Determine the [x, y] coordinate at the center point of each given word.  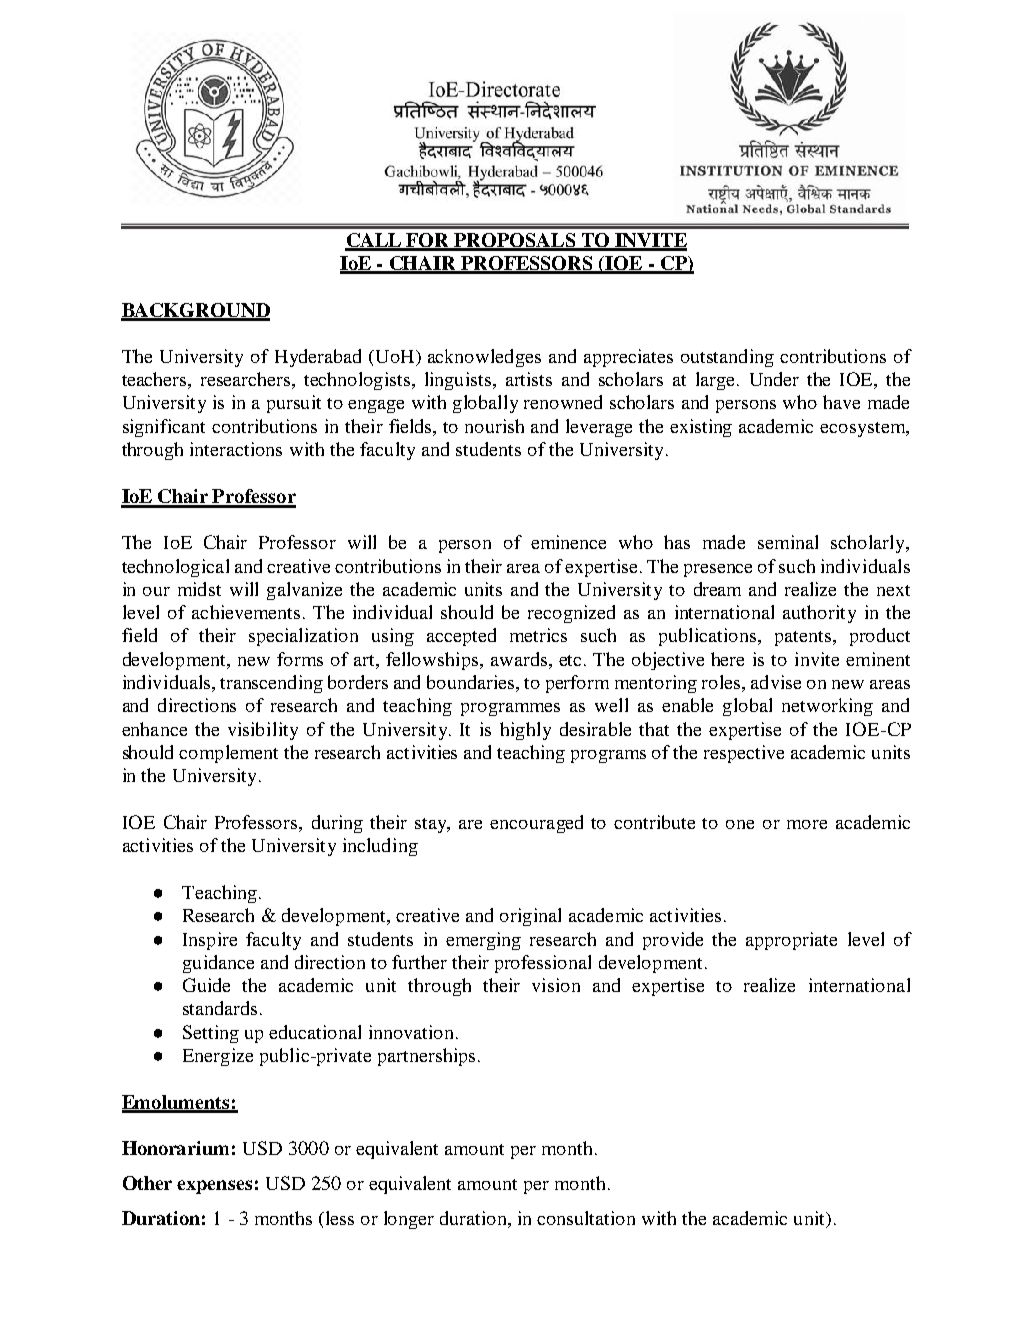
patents [804, 638]
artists [529, 379]
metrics [538, 635]
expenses [214, 1187]
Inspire [210, 941]
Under [774, 379]
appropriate [791, 941]
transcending [271, 684]
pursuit [294, 404]
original [530, 917]
